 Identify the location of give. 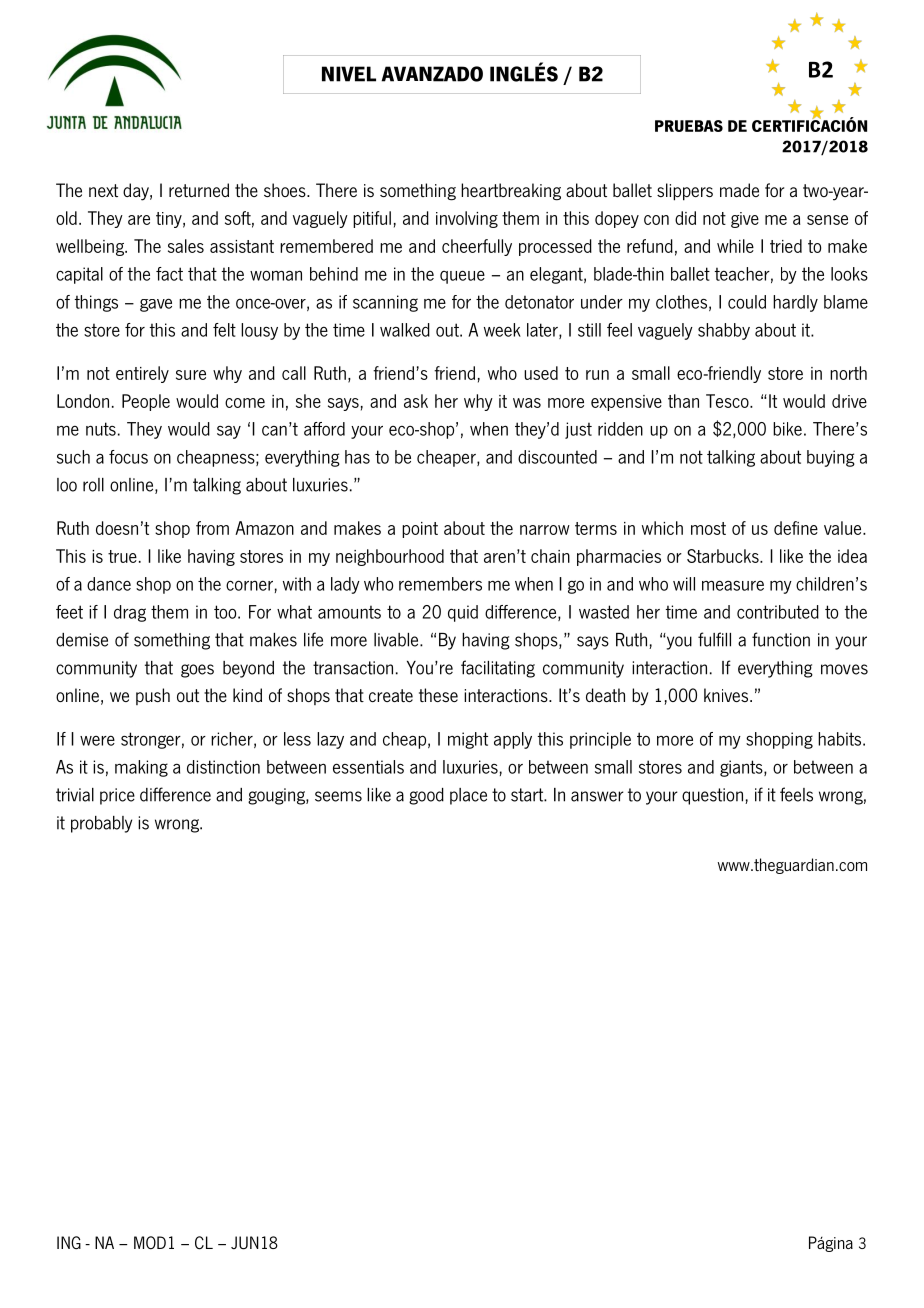
(745, 220).
